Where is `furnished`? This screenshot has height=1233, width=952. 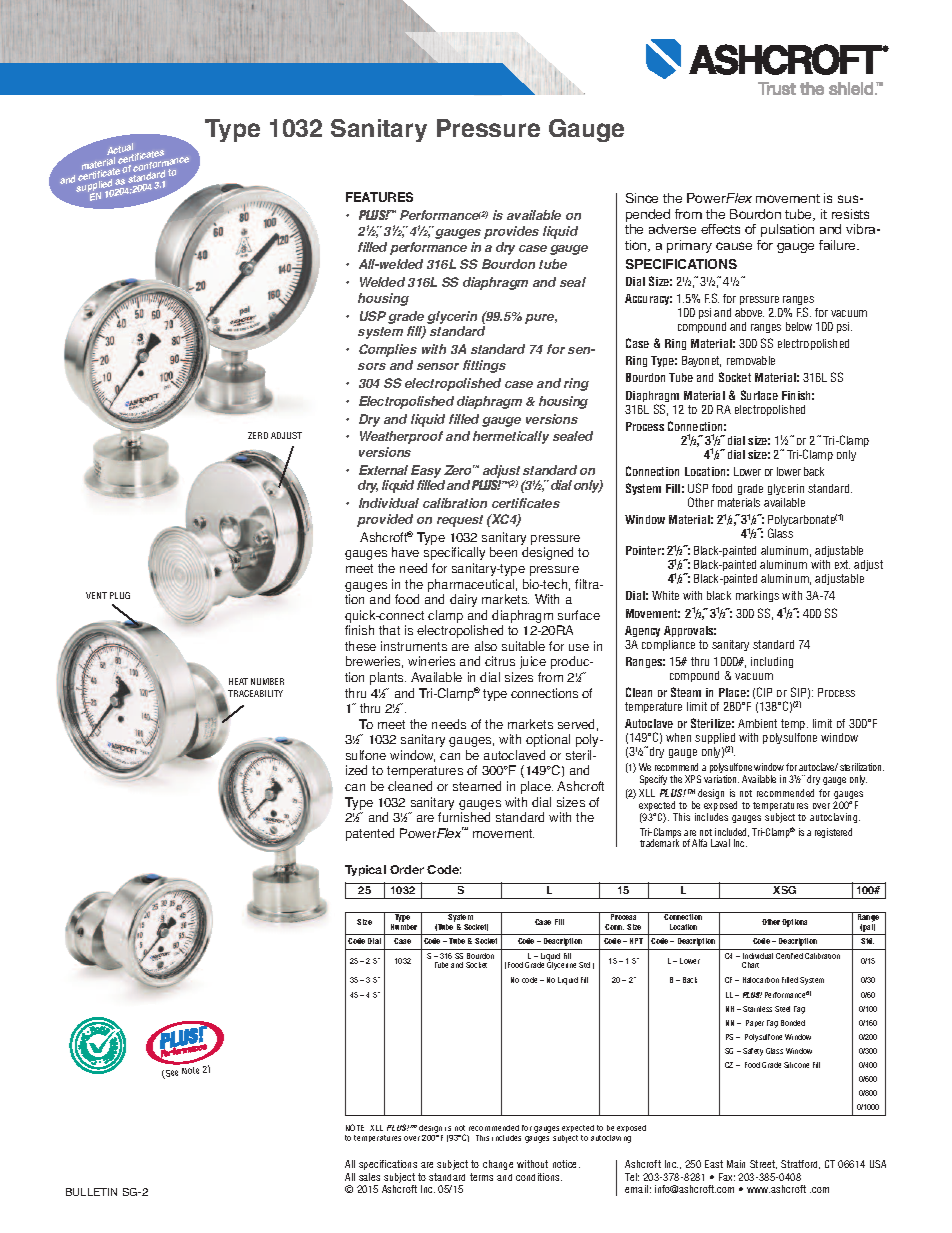 furnished is located at coordinates (464, 817).
